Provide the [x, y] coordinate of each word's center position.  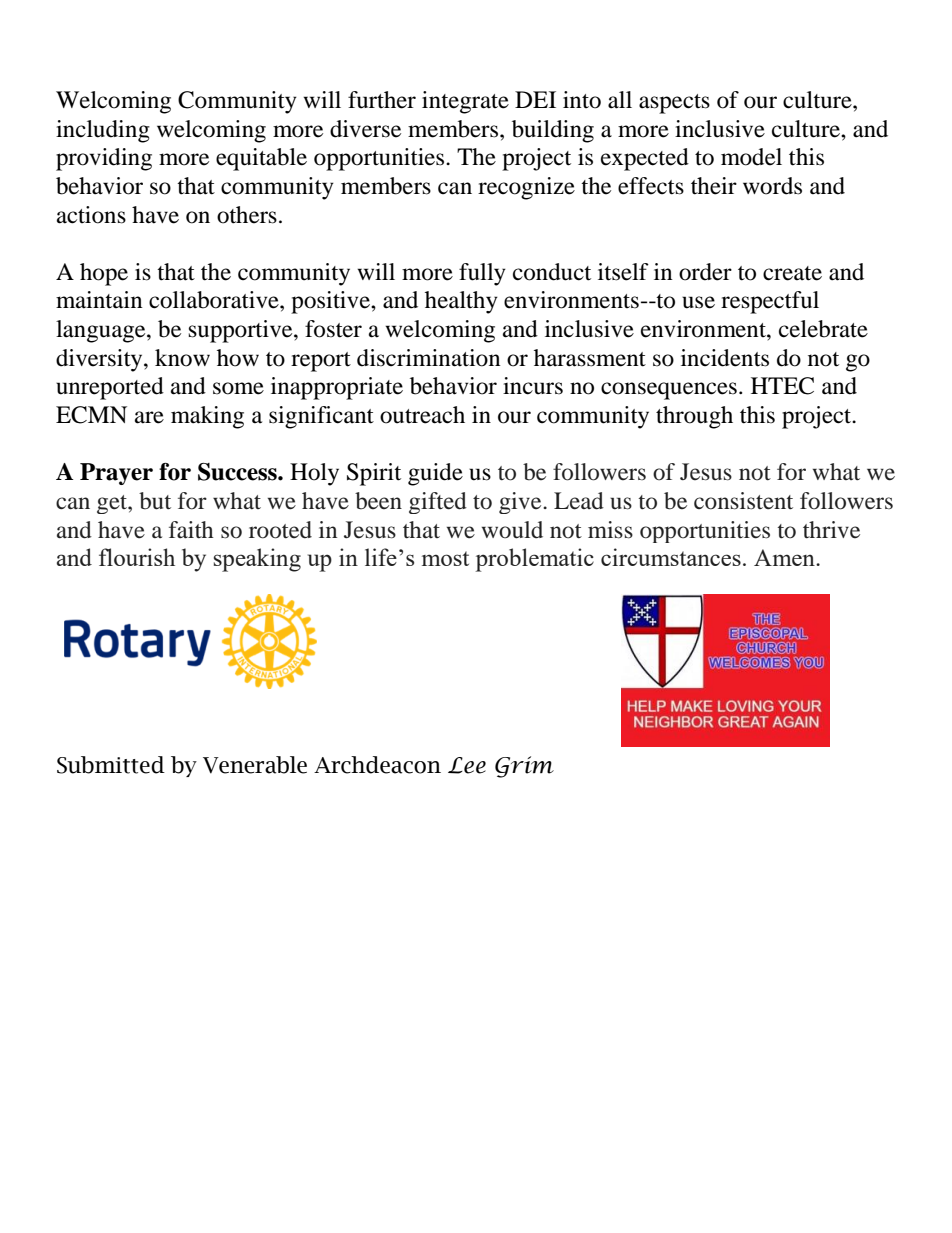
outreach [422, 415]
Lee [467, 765]
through [694, 417]
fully [482, 274]
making [207, 417]
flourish [137, 557]
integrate [465, 102]
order [705, 272]
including [103, 131]
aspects [674, 104]
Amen [785, 557]
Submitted [111, 765]
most [445, 558]
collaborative [215, 300]
